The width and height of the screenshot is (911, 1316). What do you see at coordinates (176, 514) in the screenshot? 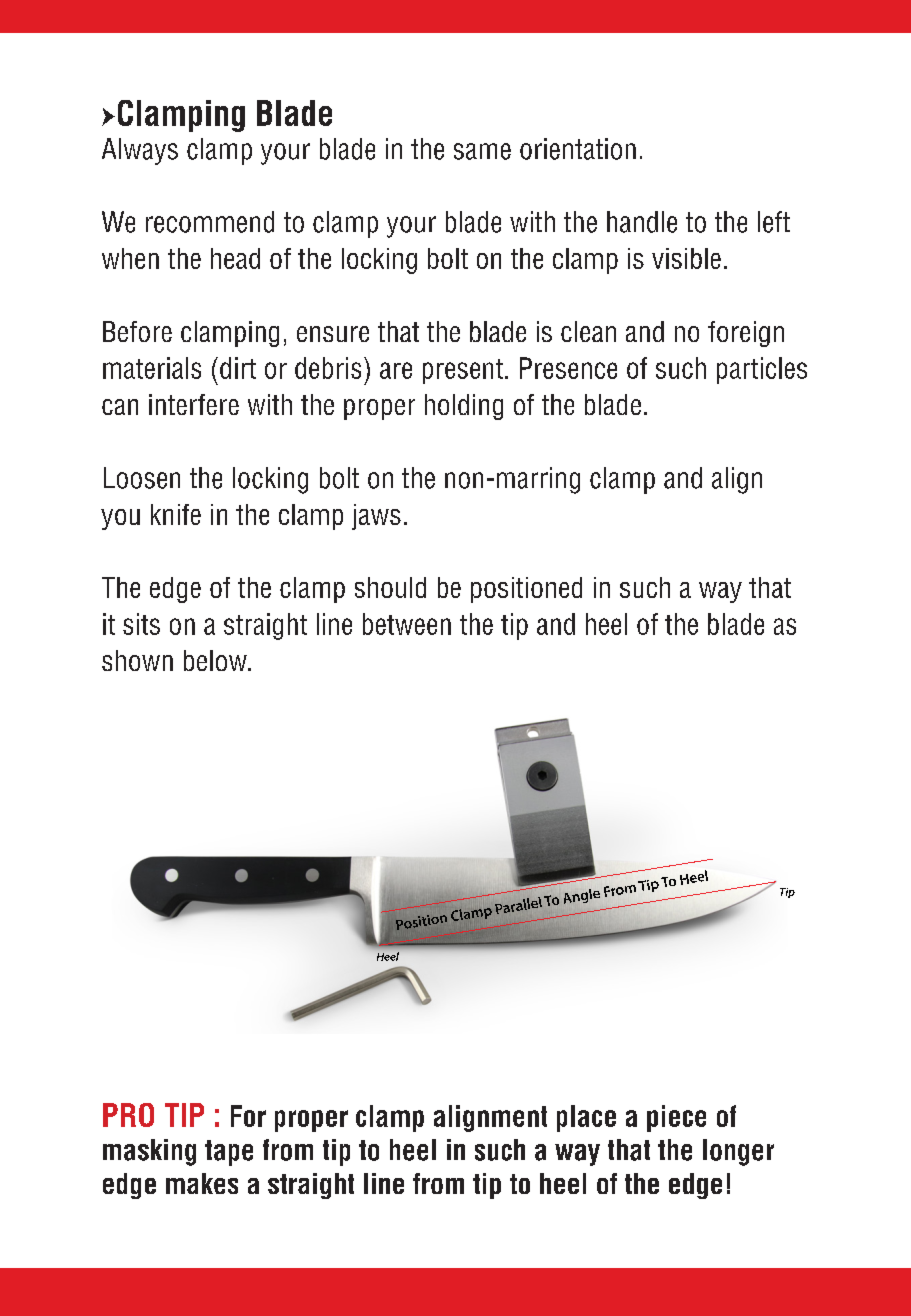
I see `knife` at bounding box center [176, 514].
